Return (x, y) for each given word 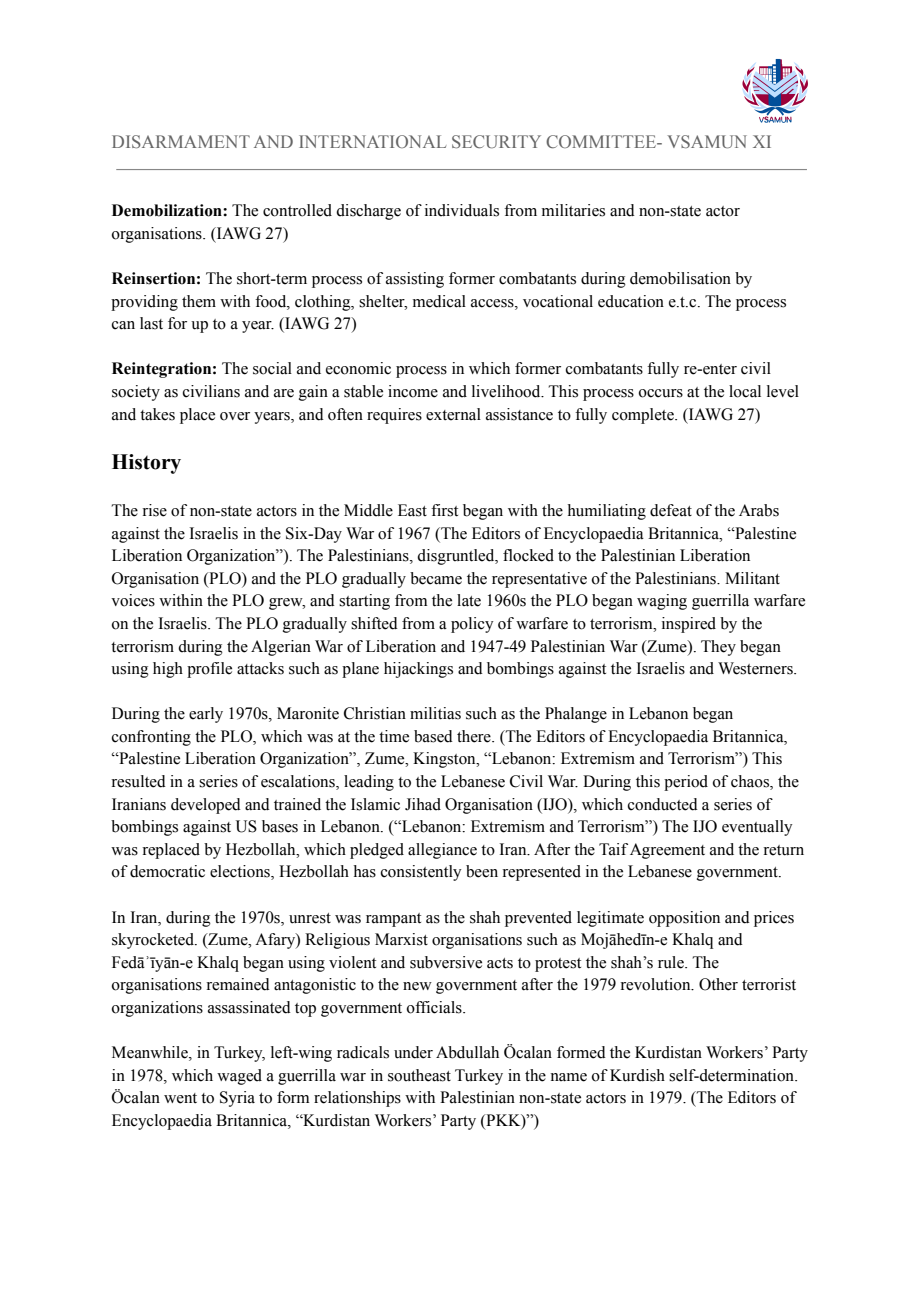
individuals (462, 210)
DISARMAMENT (181, 141)
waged (239, 1077)
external (453, 414)
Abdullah (467, 1052)
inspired (689, 625)
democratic (167, 871)
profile (209, 670)
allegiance (442, 851)
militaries (573, 210)
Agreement (667, 851)
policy (472, 625)
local (745, 391)
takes (157, 414)
